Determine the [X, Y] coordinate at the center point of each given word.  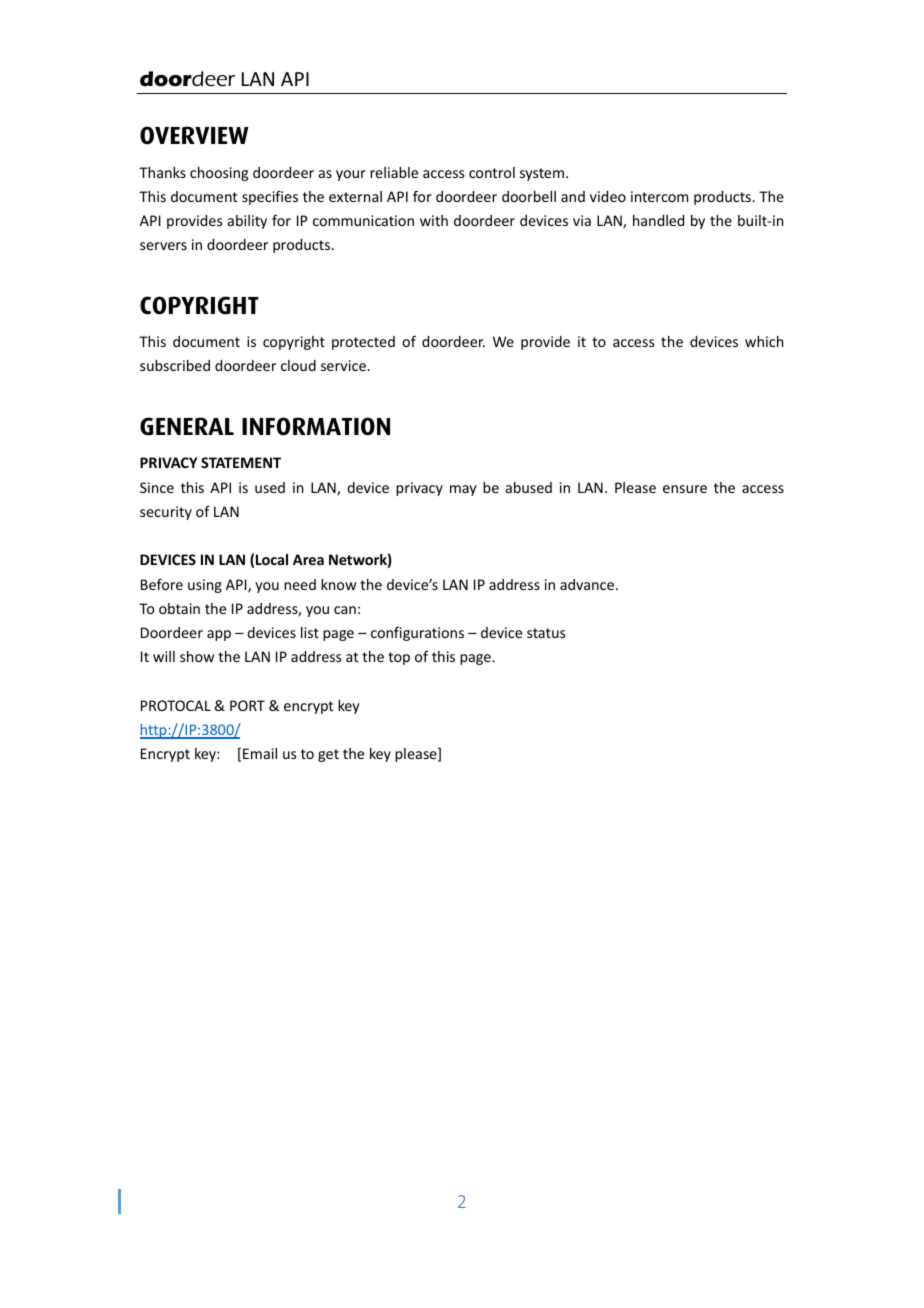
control [492, 172]
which [764, 341]
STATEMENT [241, 462]
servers [163, 246]
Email [260, 753]
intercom [659, 196]
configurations [417, 634]
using [205, 586]
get [328, 755]
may [463, 490]
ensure [685, 489]
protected [363, 343]
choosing [219, 174]
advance [587, 584]
